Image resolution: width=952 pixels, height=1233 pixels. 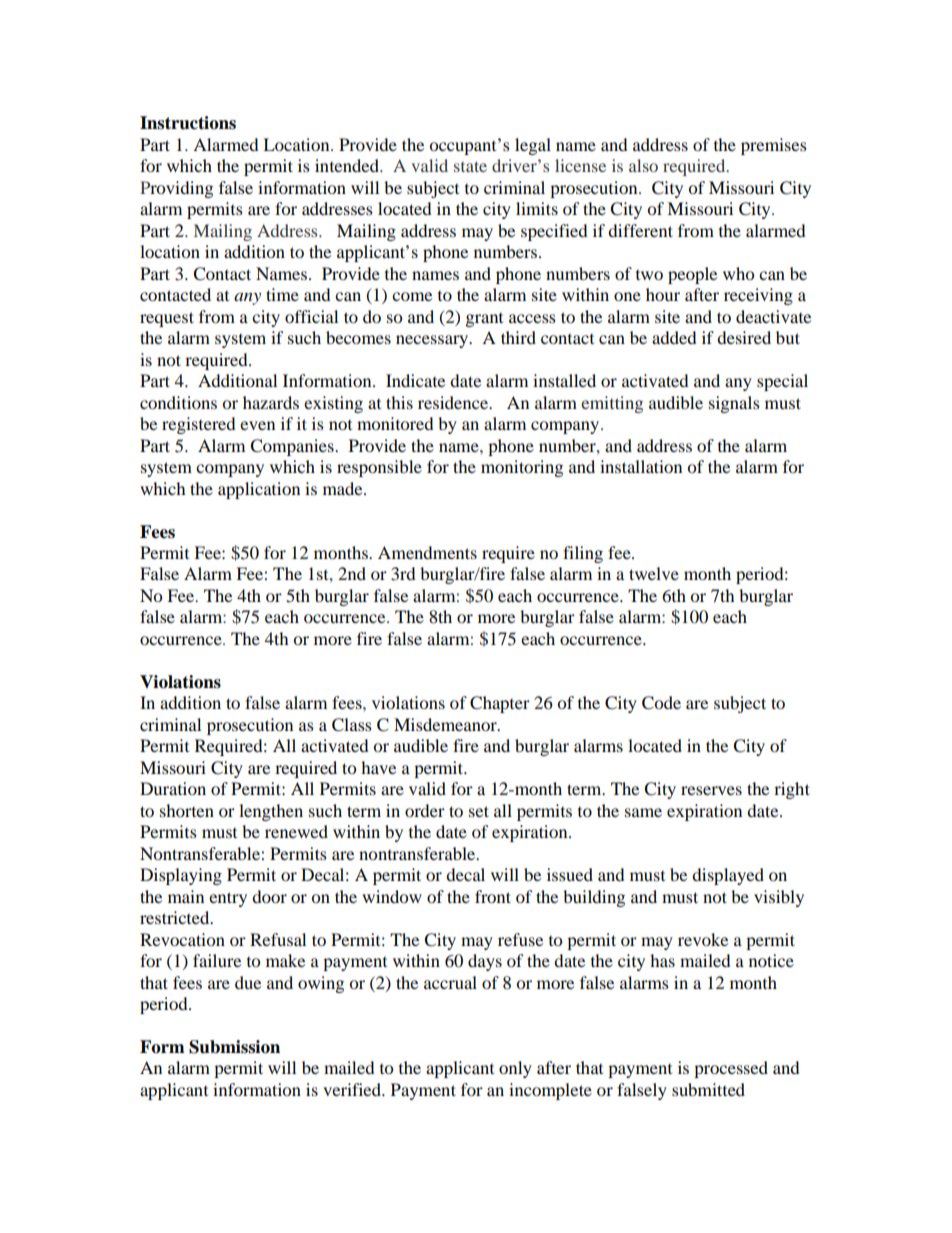 What do you see at coordinates (234, 1047) in the screenshot?
I see `Submission` at bounding box center [234, 1047].
